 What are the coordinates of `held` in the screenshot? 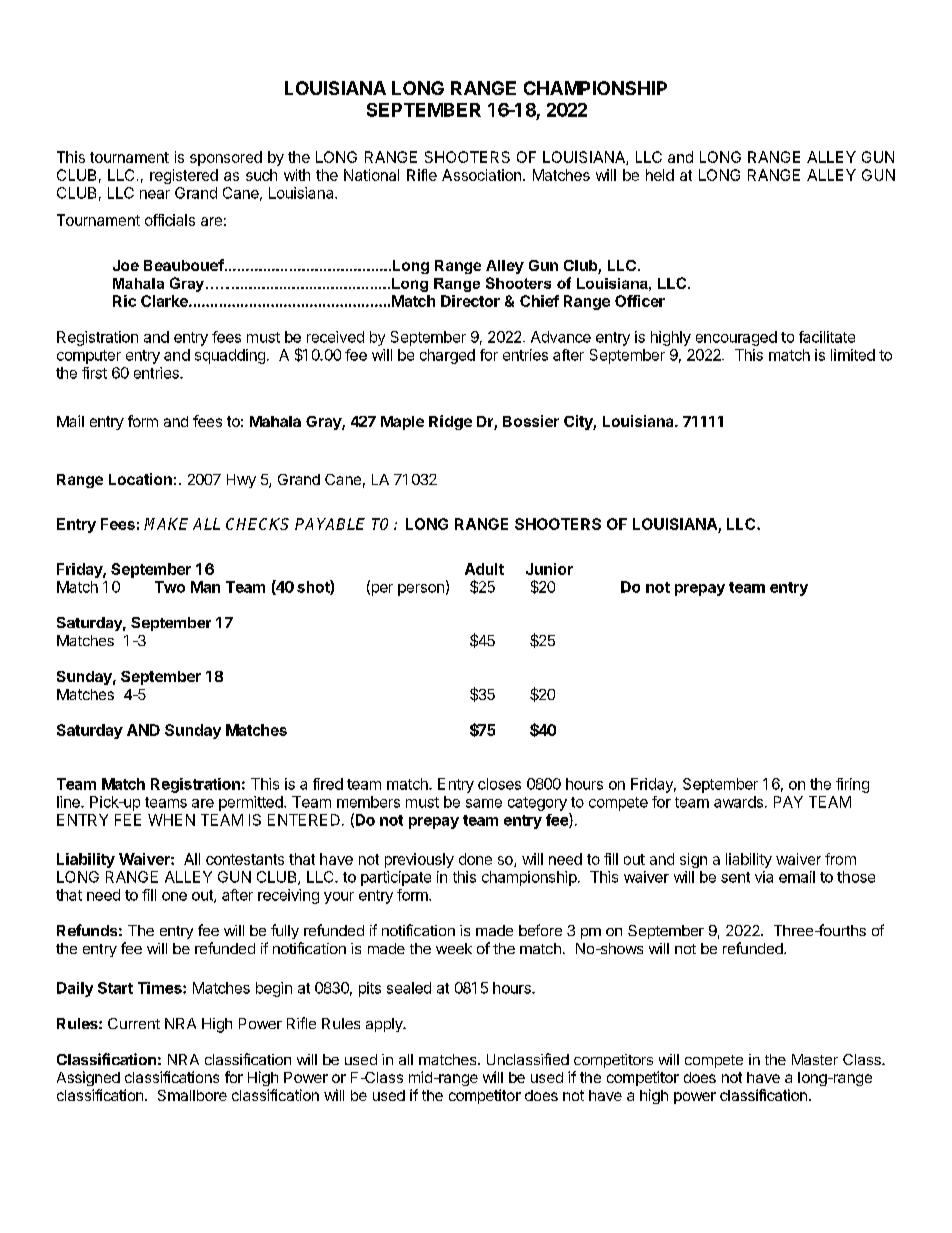 It's located at (660, 175).
